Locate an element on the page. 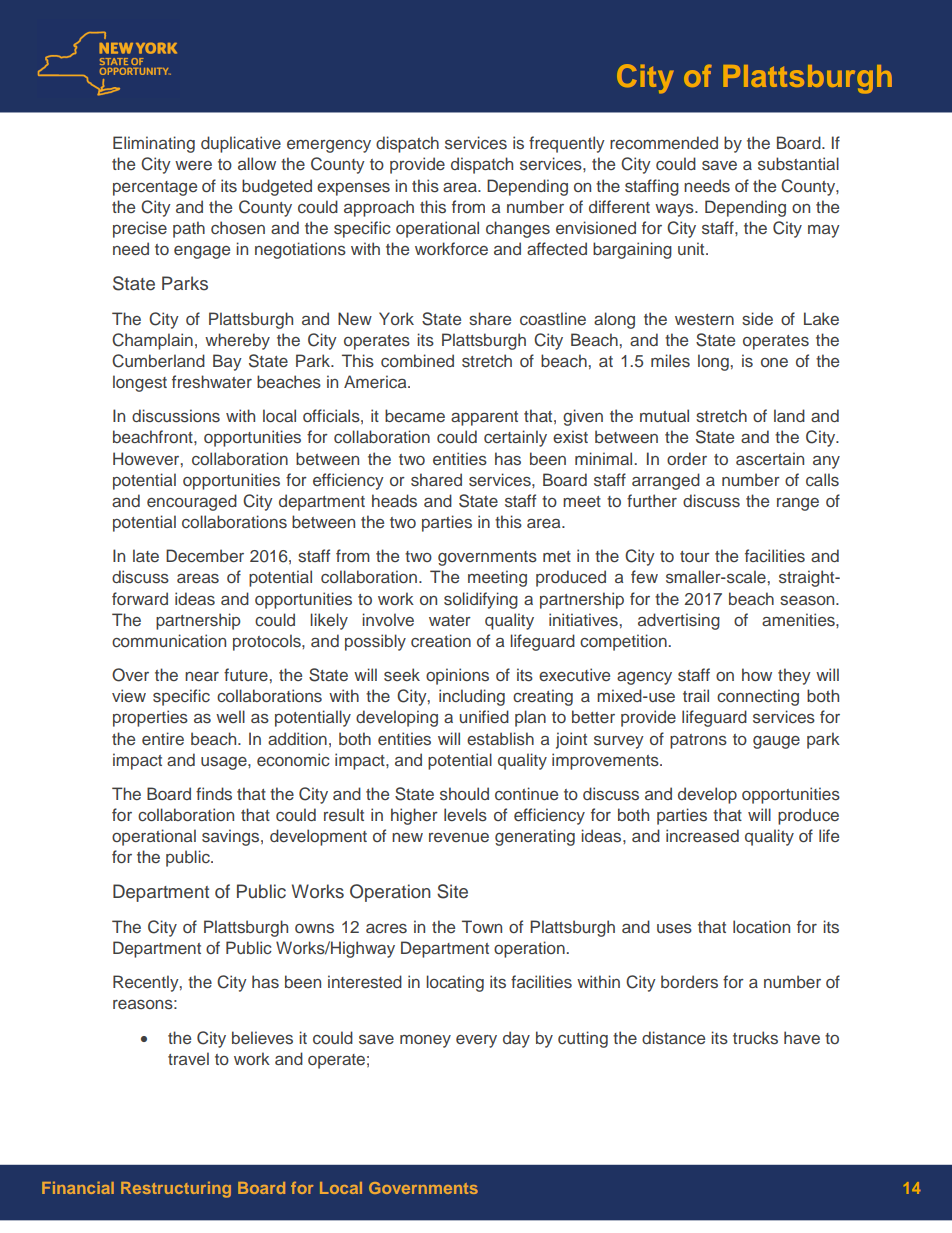  trucks is located at coordinates (755, 1038).
